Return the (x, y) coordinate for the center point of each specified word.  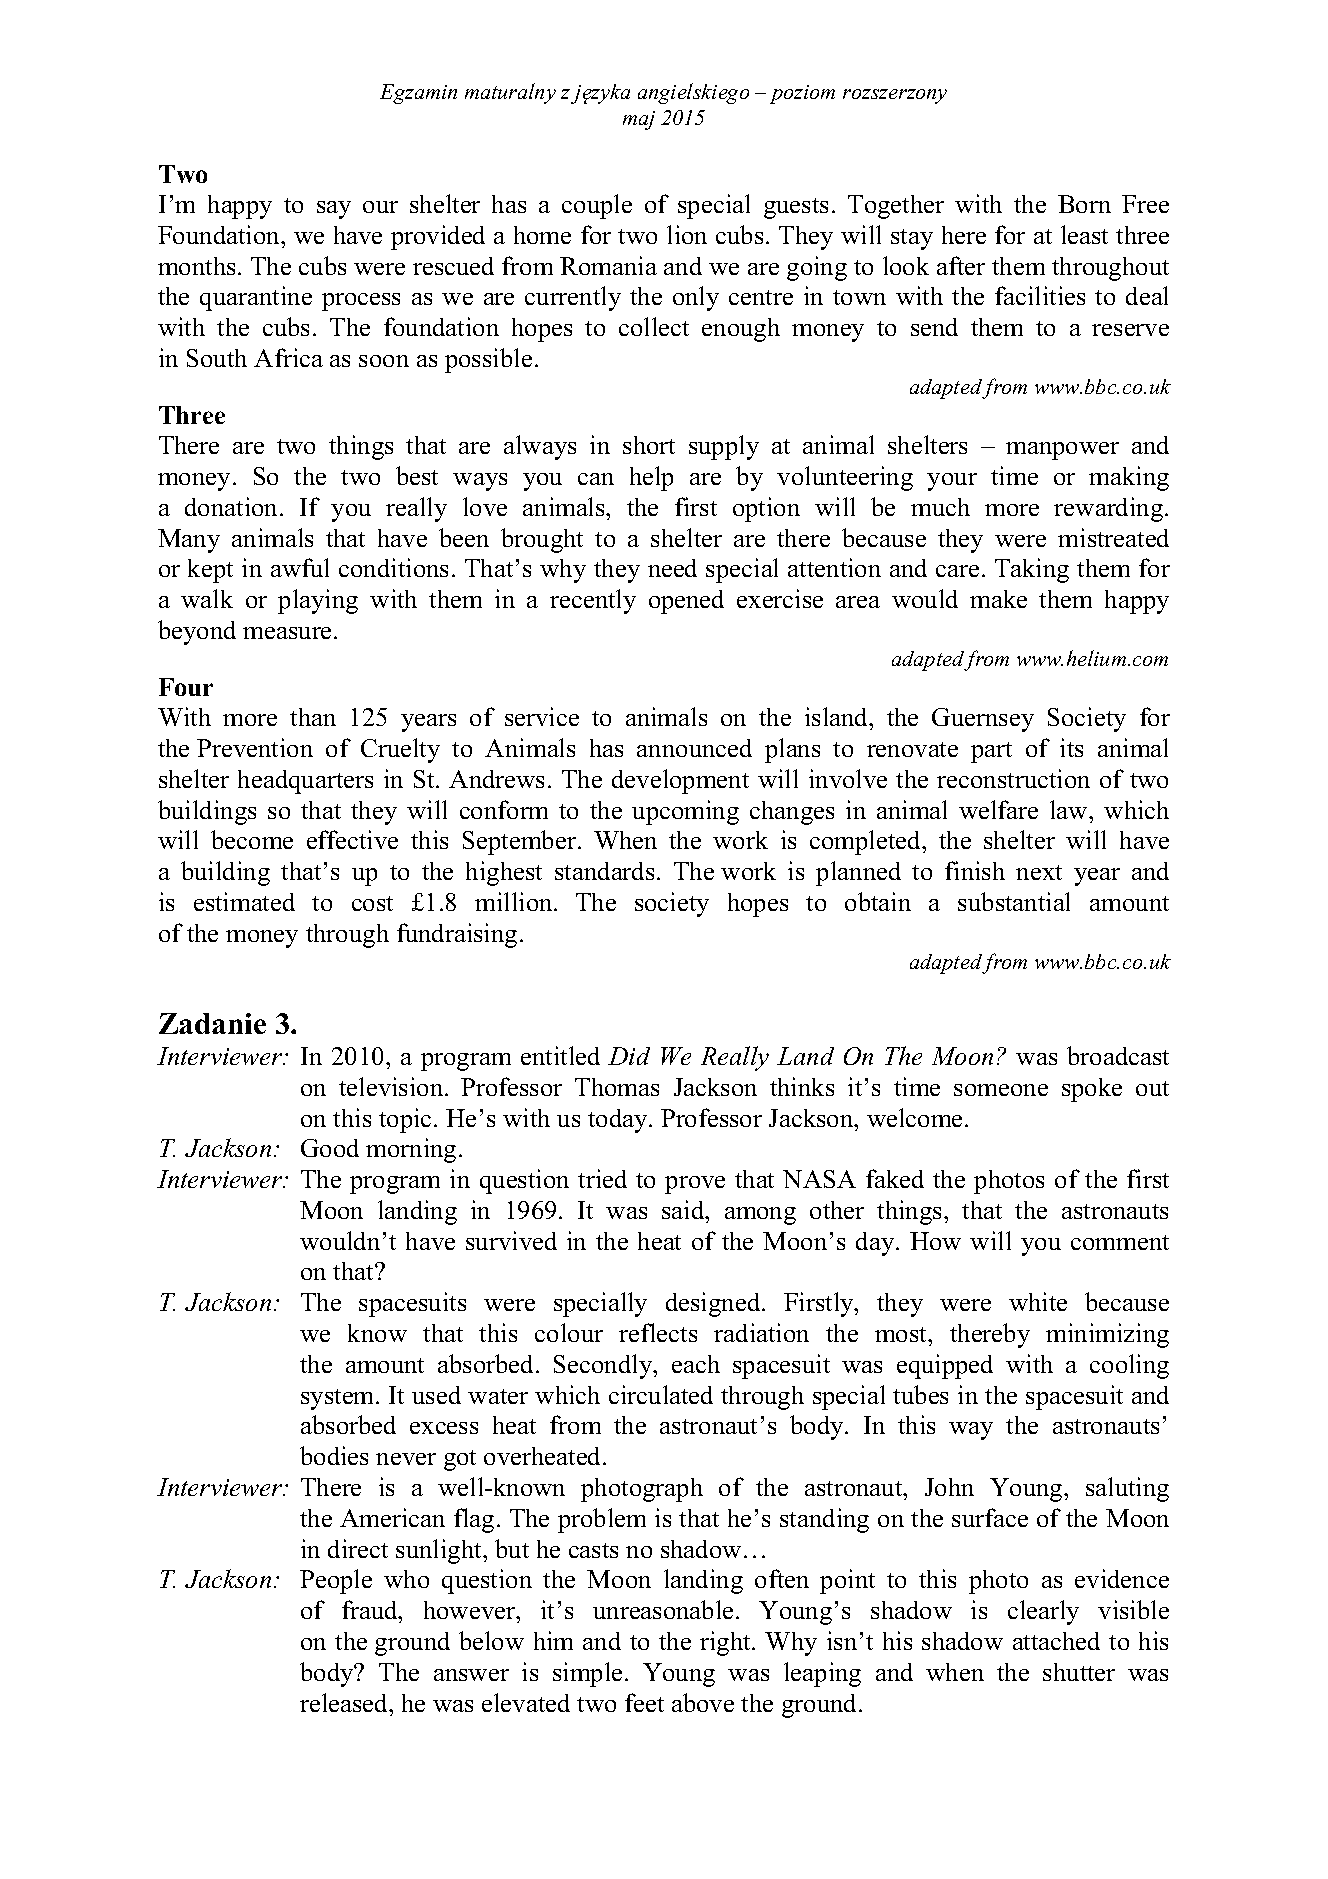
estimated (244, 901)
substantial (1014, 901)
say (334, 210)
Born (1084, 204)
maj (639, 120)
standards (604, 871)
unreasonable (663, 1609)
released (345, 1702)
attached (1056, 1641)
